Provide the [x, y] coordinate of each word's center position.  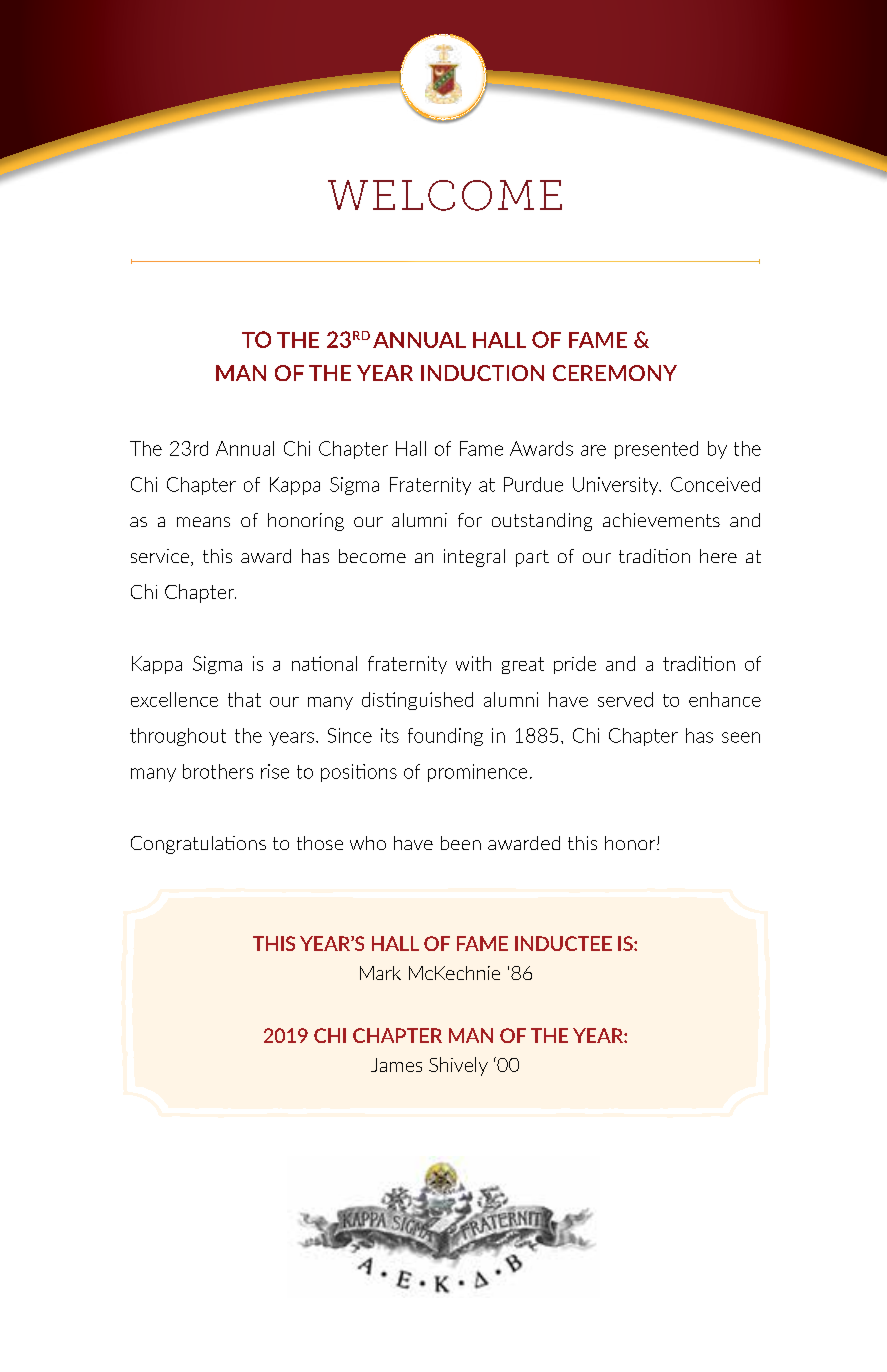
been [461, 843]
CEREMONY [615, 373]
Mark [380, 973]
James [396, 1065]
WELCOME [445, 195]
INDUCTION [482, 373]
